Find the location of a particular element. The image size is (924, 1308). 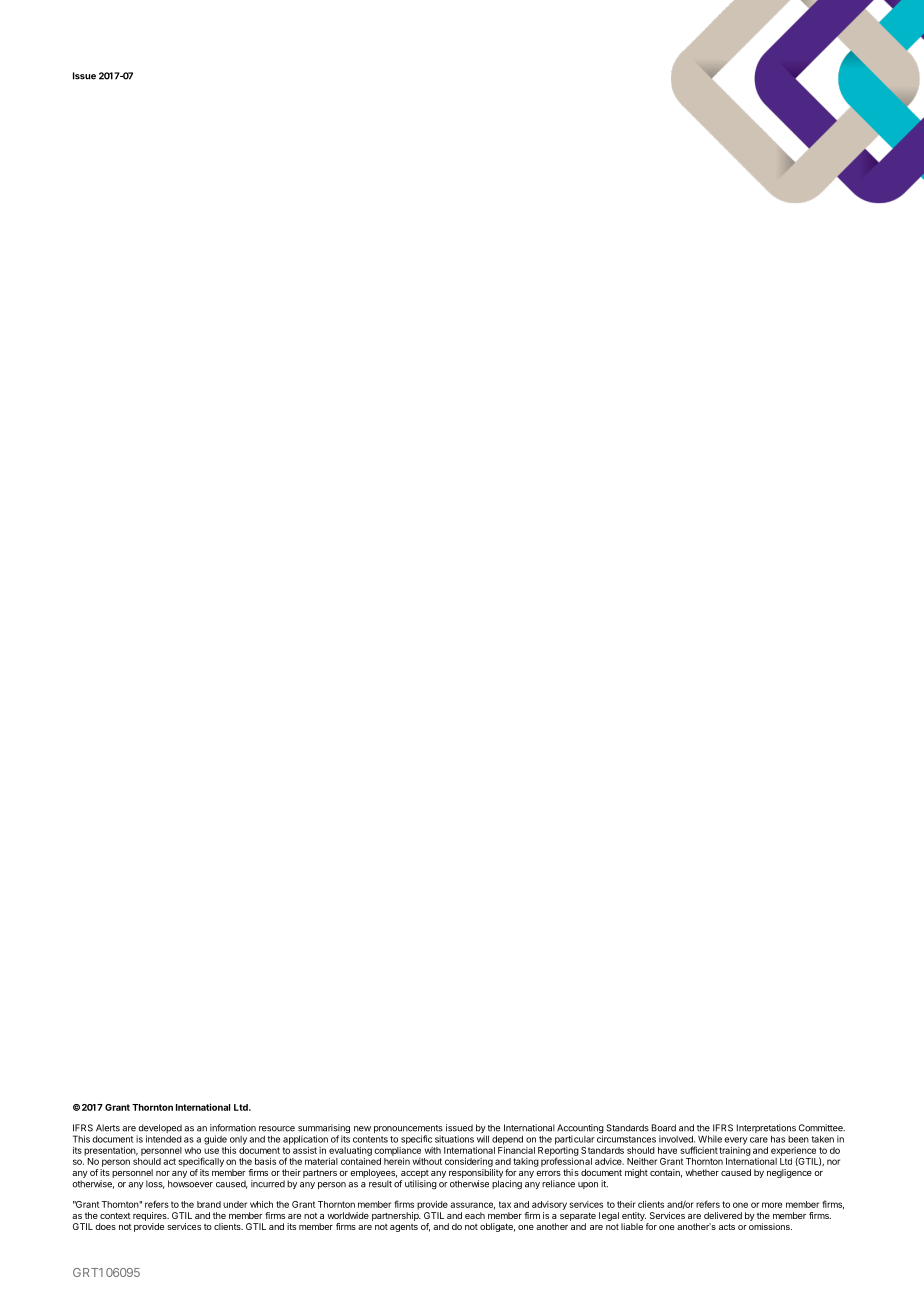

Interpretations is located at coordinates (766, 1130).
